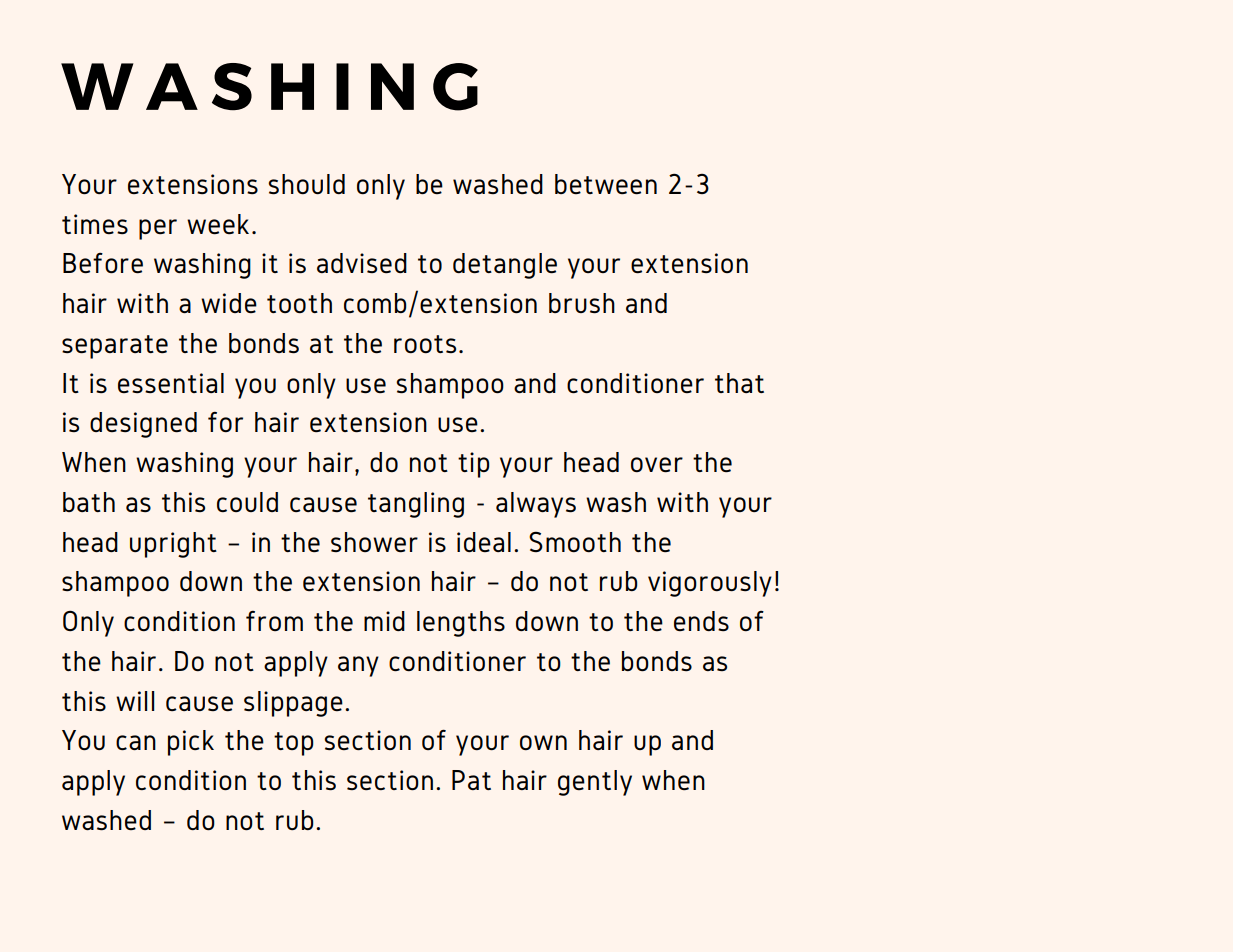 This screenshot has width=1233, height=952. What do you see at coordinates (191, 743) in the screenshot?
I see `pick` at bounding box center [191, 743].
